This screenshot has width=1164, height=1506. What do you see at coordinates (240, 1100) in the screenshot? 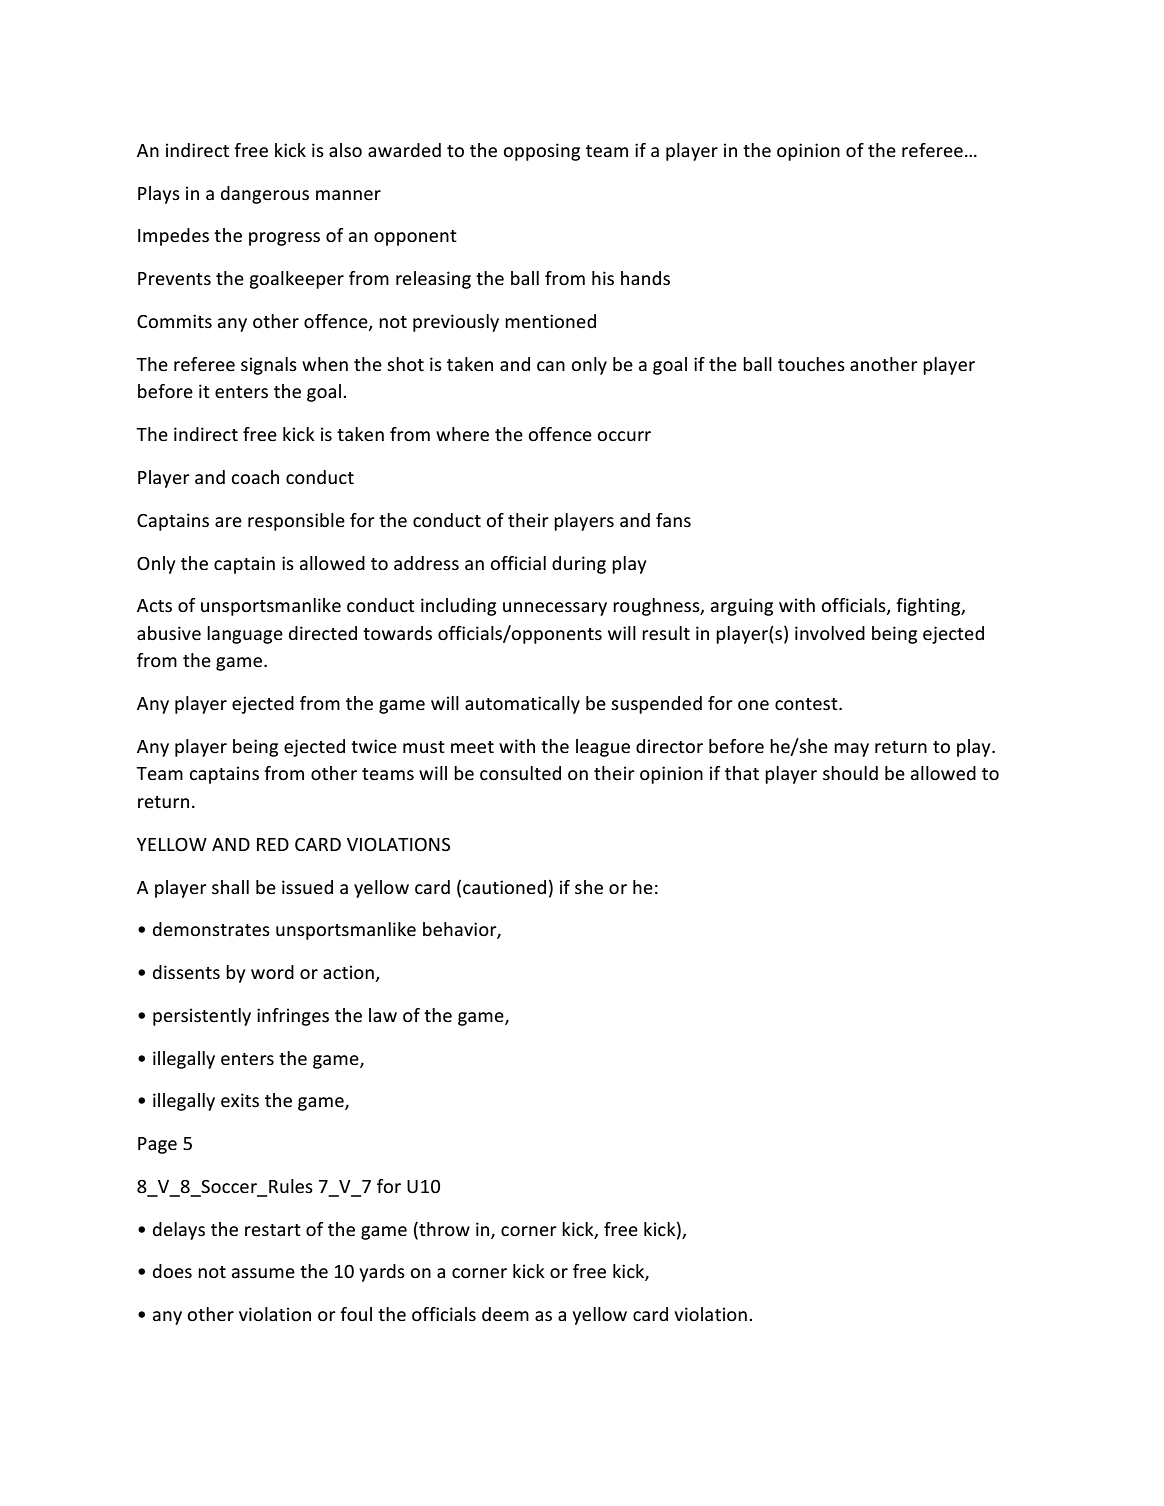
I see `exits` at bounding box center [240, 1100].
